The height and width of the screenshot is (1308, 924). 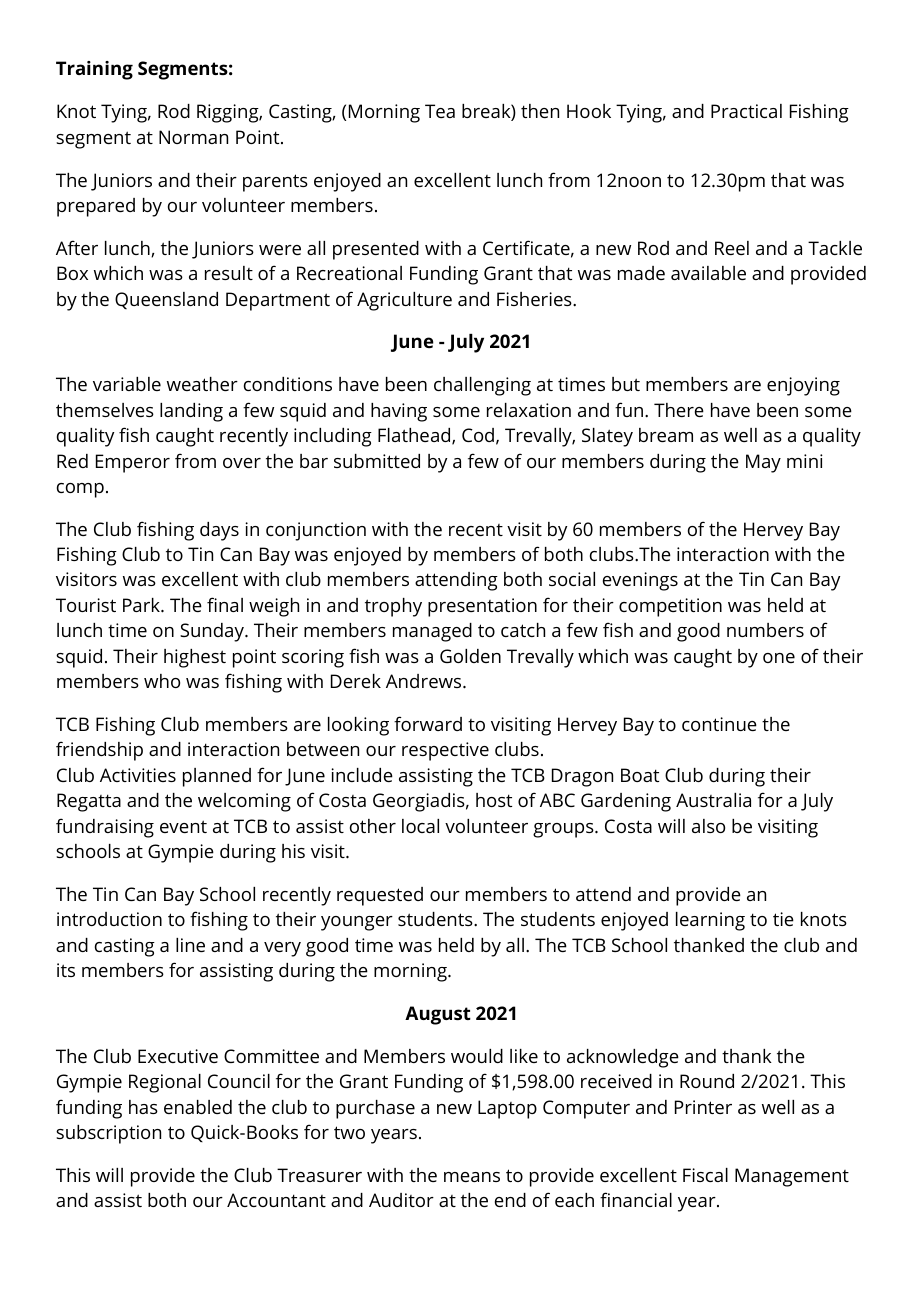 What do you see at coordinates (193, 137) in the screenshot?
I see `Norman` at bounding box center [193, 137].
